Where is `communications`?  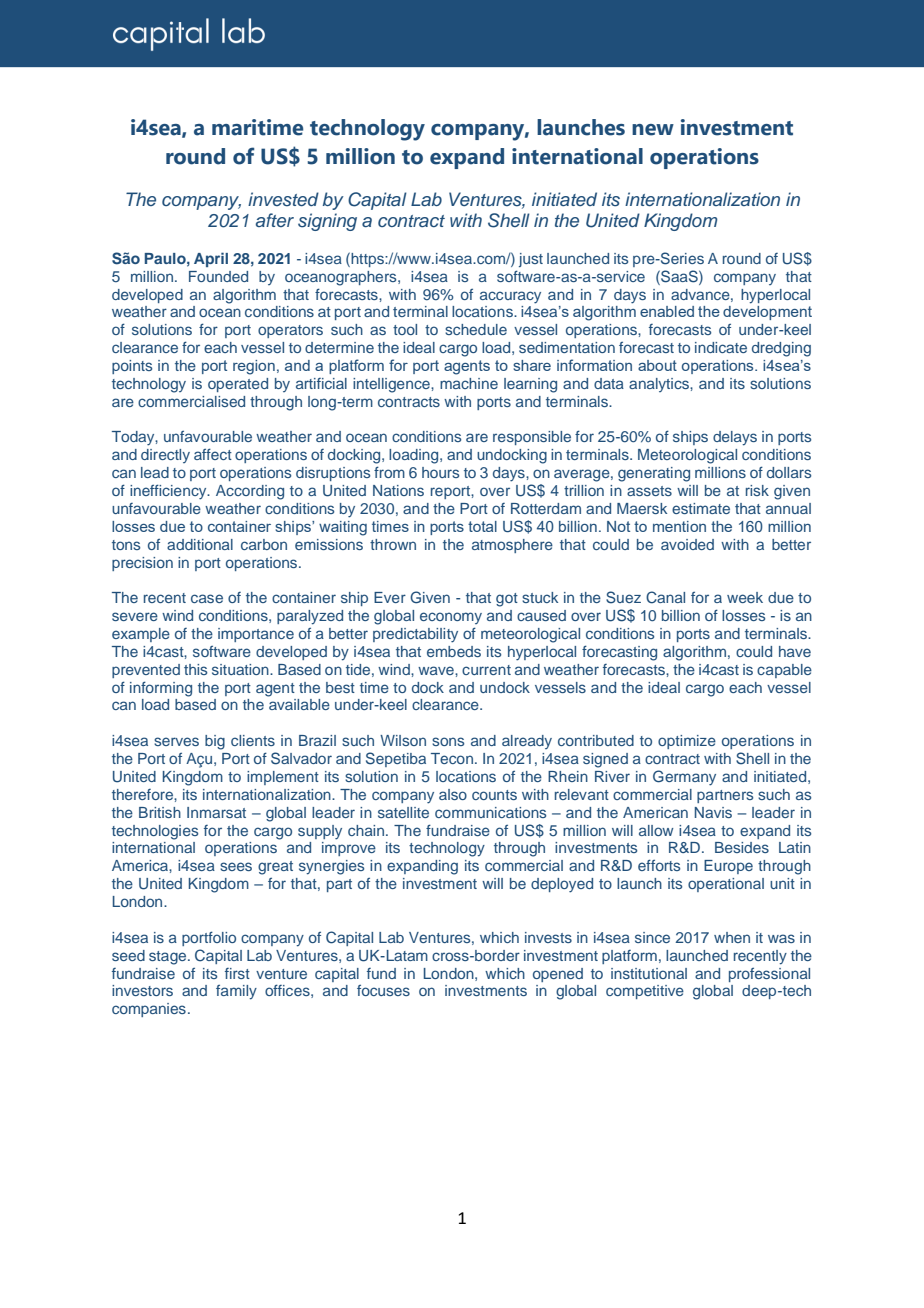
communications is located at coordinates (490, 812).
